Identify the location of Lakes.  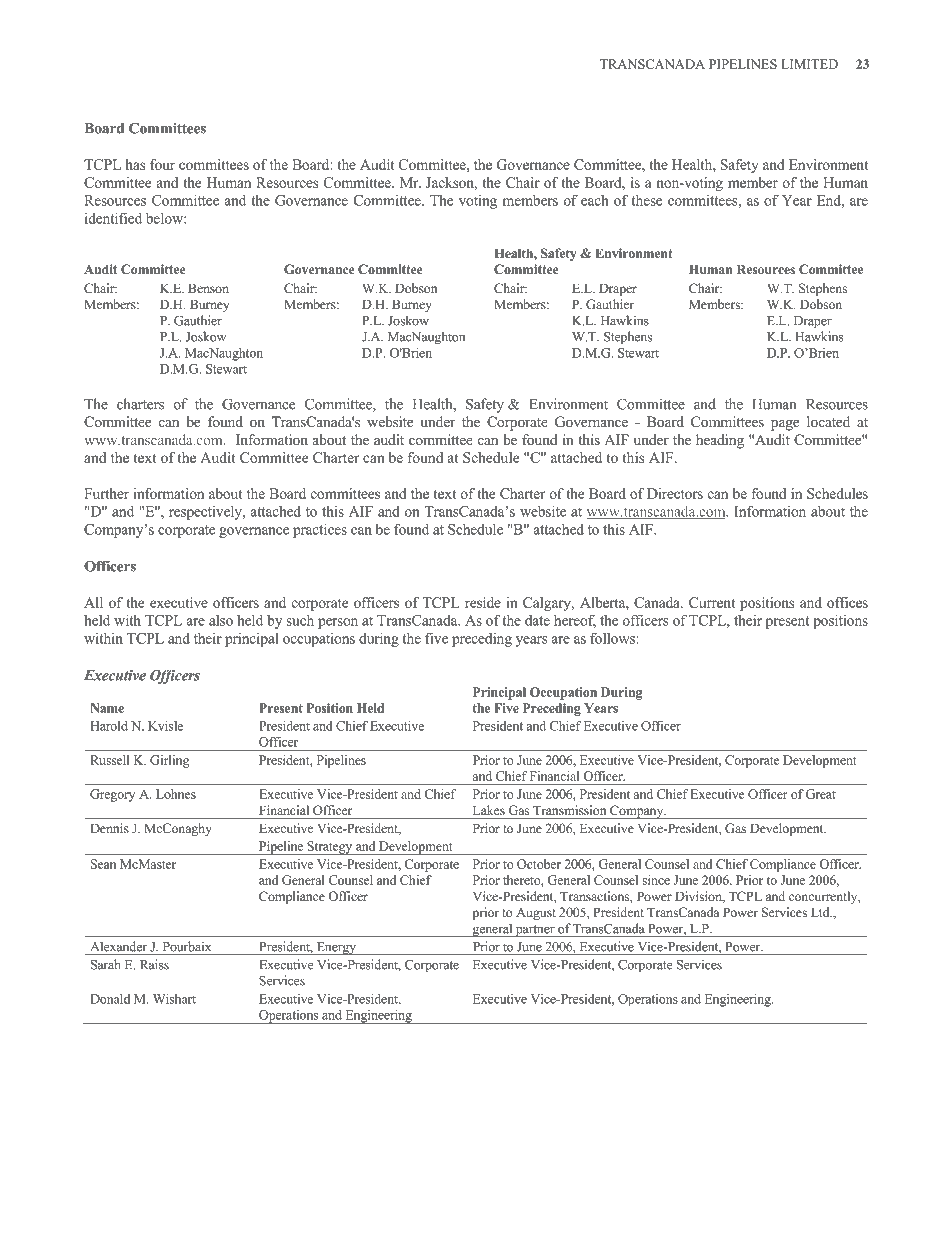
(489, 810).
